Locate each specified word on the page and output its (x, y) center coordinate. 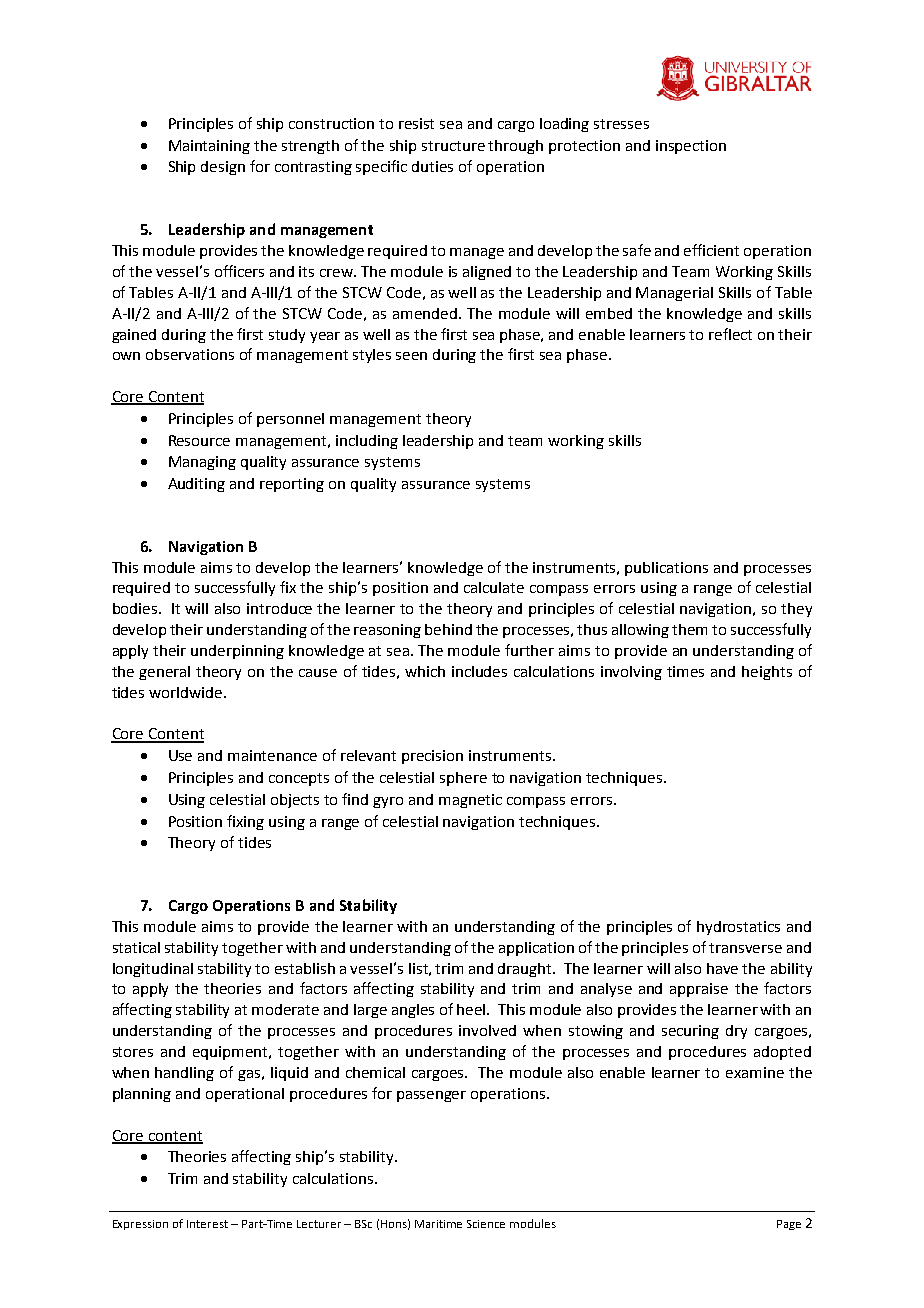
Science (486, 1224)
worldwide (187, 692)
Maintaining (209, 147)
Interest (207, 1224)
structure (453, 146)
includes (479, 671)
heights (767, 673)
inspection (691, 147)
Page (789, 1225)
